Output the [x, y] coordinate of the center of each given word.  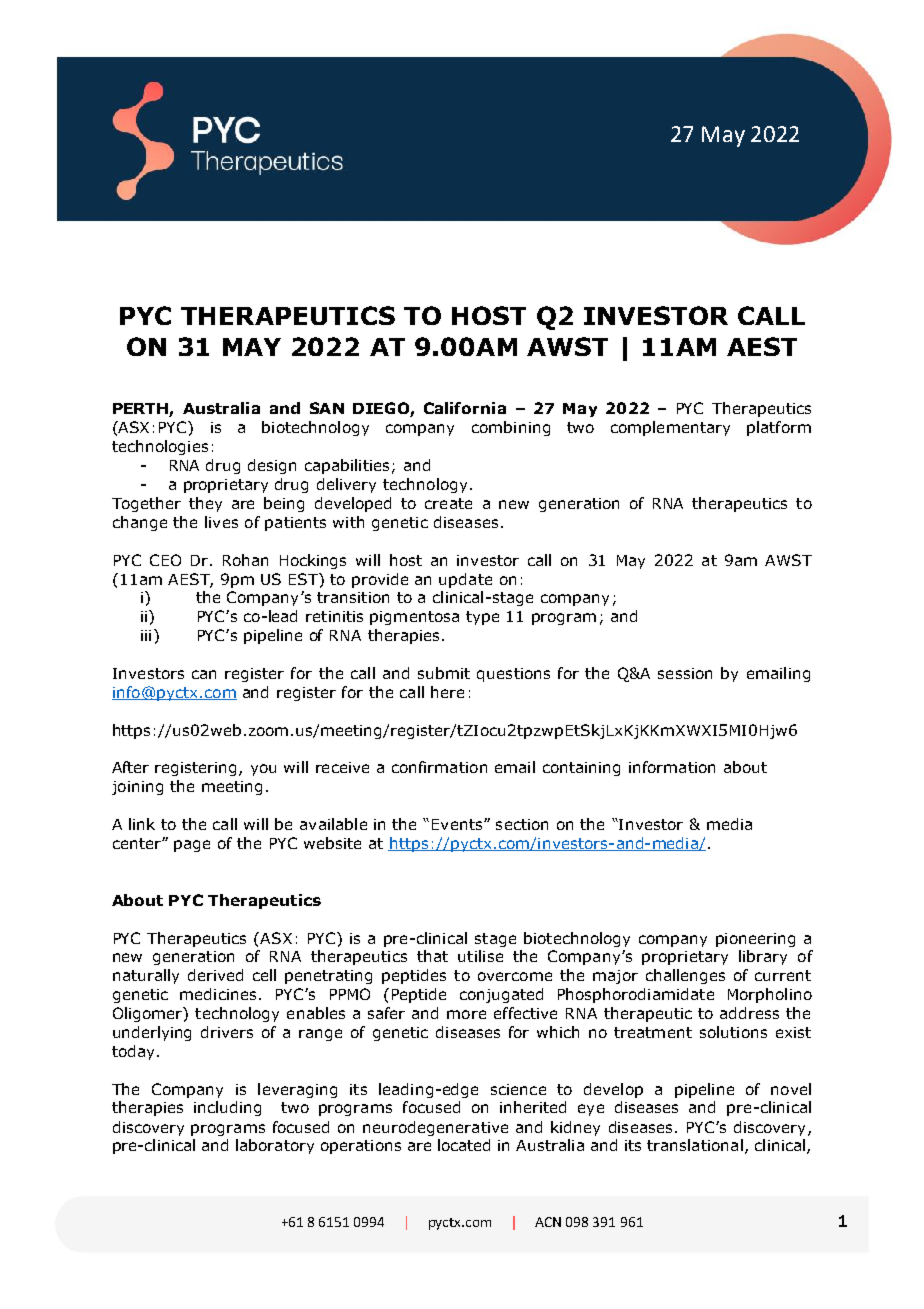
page [192, 846]
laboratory [275, 1146]
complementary [670, 428]
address [749, 1013]
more [466, 1014]
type [482, 618]
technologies [160, 447]
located [464, 1145]
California [465, 408]
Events [458, 824]
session [685, 673]
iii [146, 635]
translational [695, 1145]
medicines [218, 994]
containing [581, 769]
